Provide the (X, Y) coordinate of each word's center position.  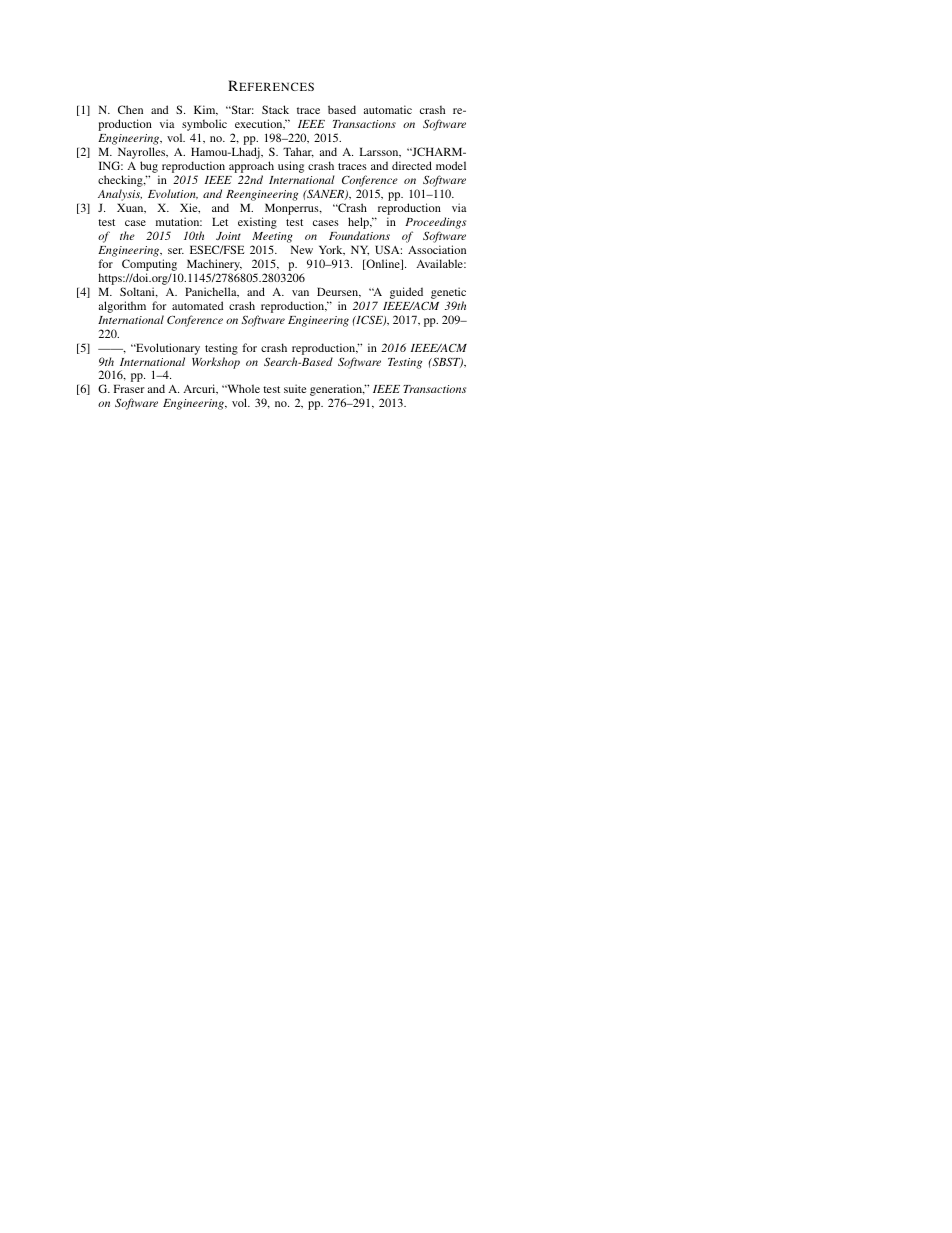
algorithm (122, 307)
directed (412, 165)
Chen (130, 109)
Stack (275, 109)
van (300, 293)
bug (149, 168)
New (302, 249)
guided (406, 293)
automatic (388, 109)
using (291, 167)
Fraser (129, 388)
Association (437, 249)
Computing (149, 265)
